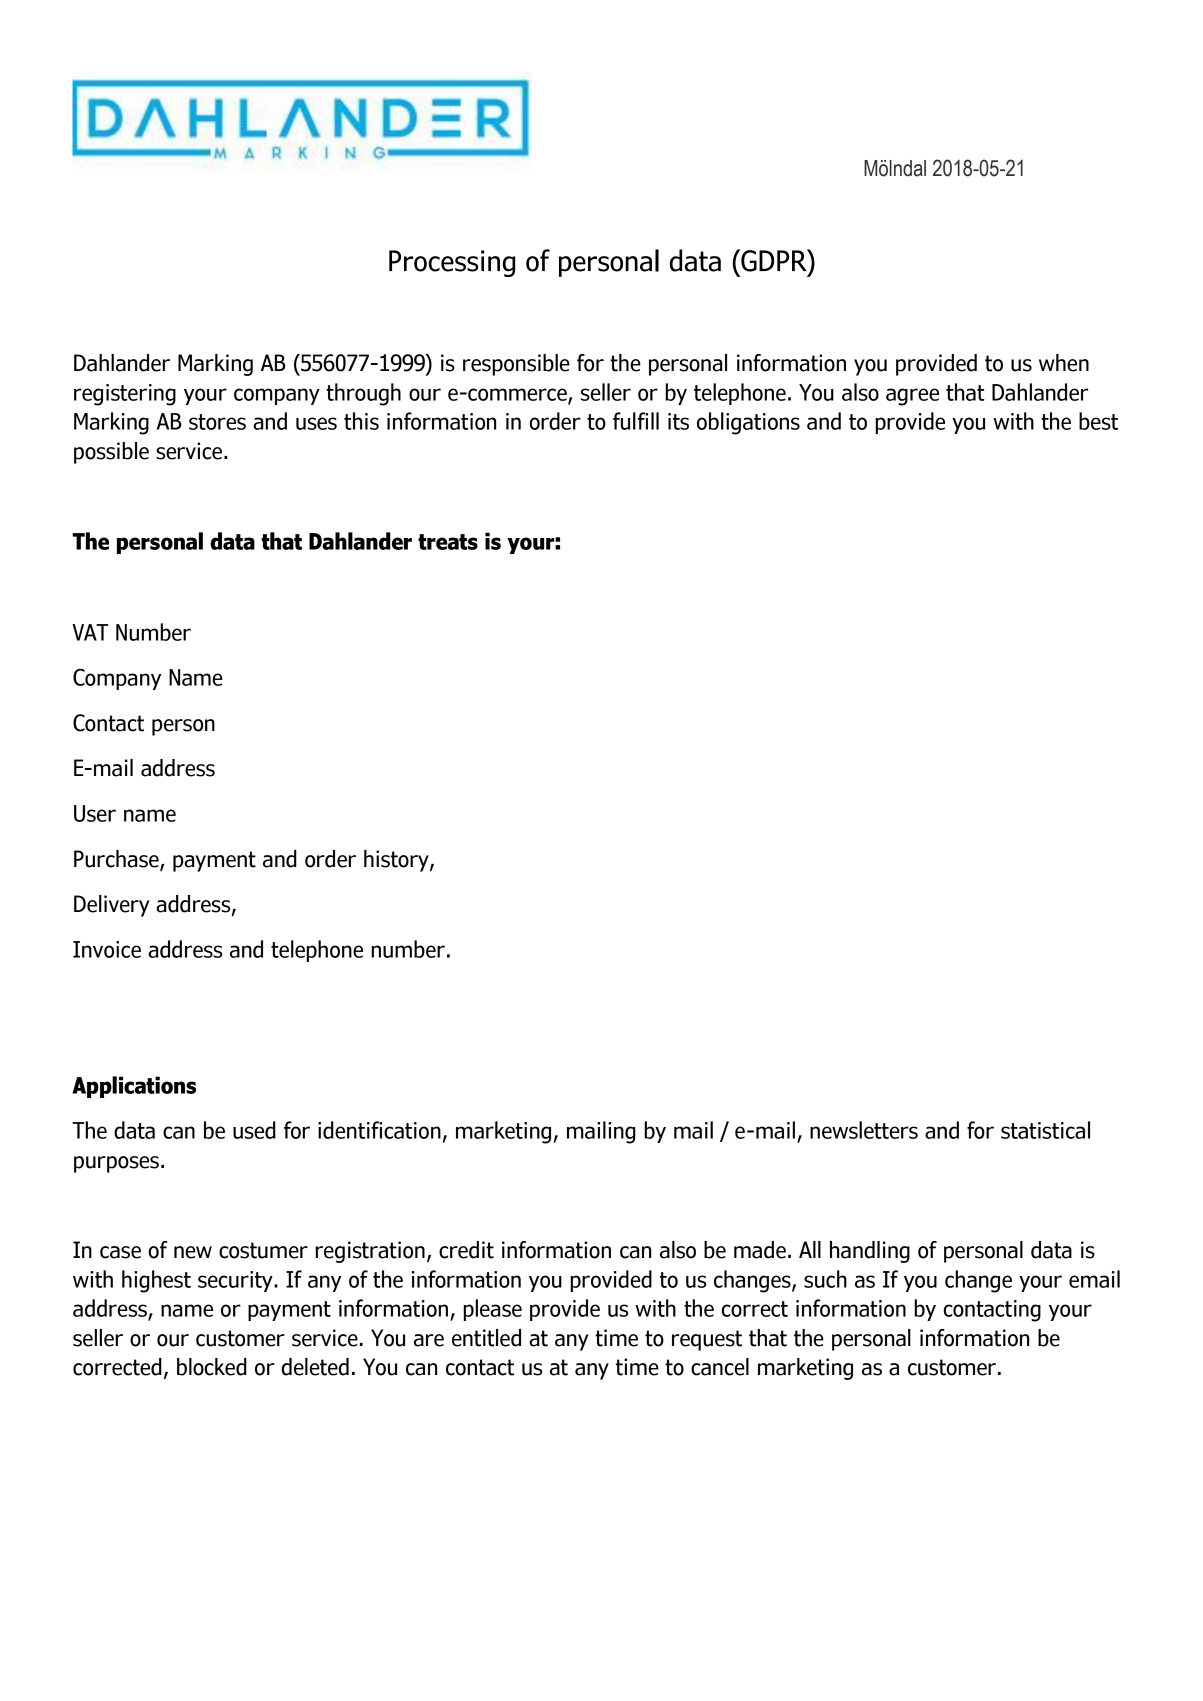 Image resolution: width=1203 pixels, height=1701 pixels. I want to click on responsible, so click(516, 365).
